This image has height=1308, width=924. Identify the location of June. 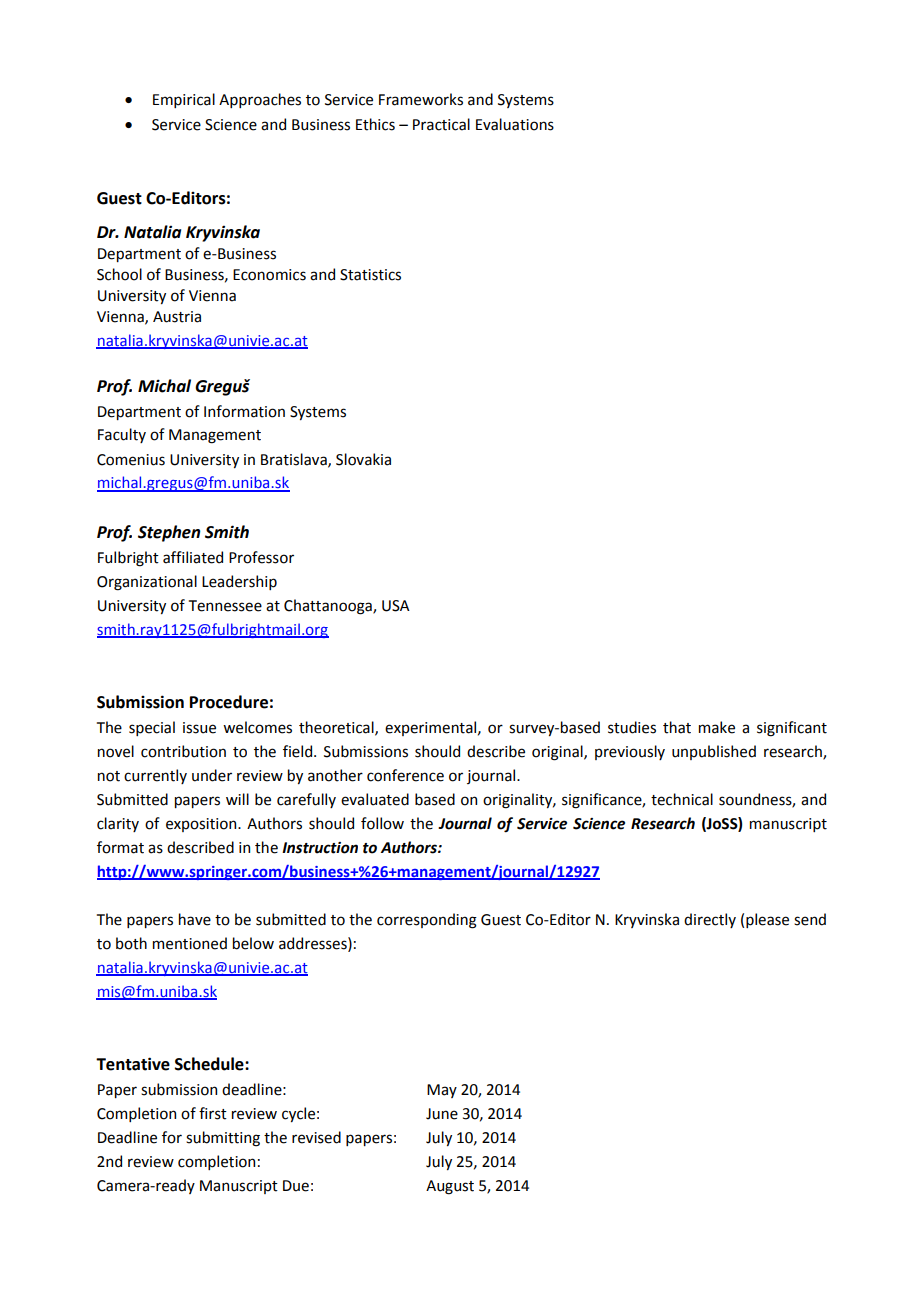
(442, 1114).
